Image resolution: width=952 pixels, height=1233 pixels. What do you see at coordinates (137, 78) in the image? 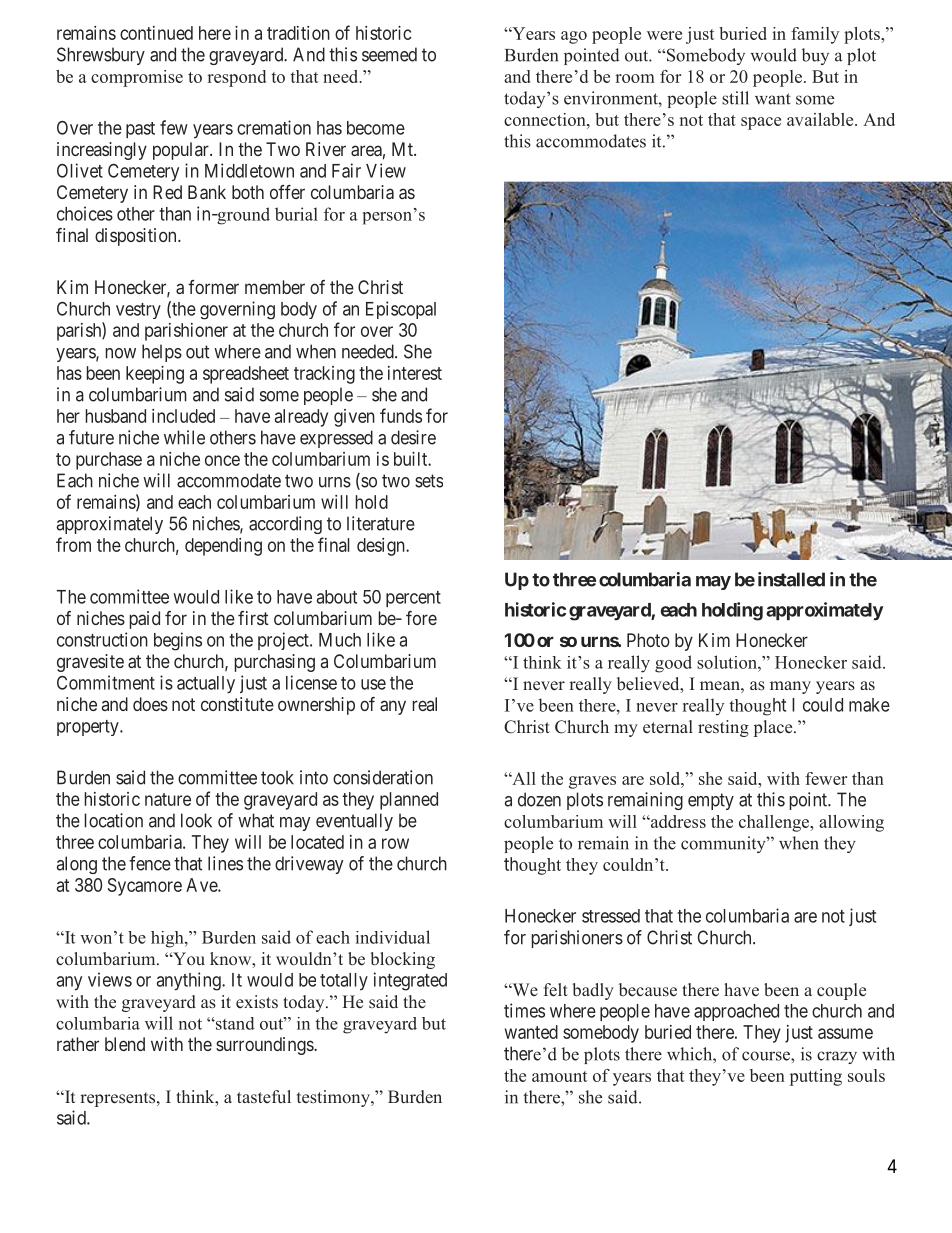
I see `compromise` at bounding box center [137, 78].
